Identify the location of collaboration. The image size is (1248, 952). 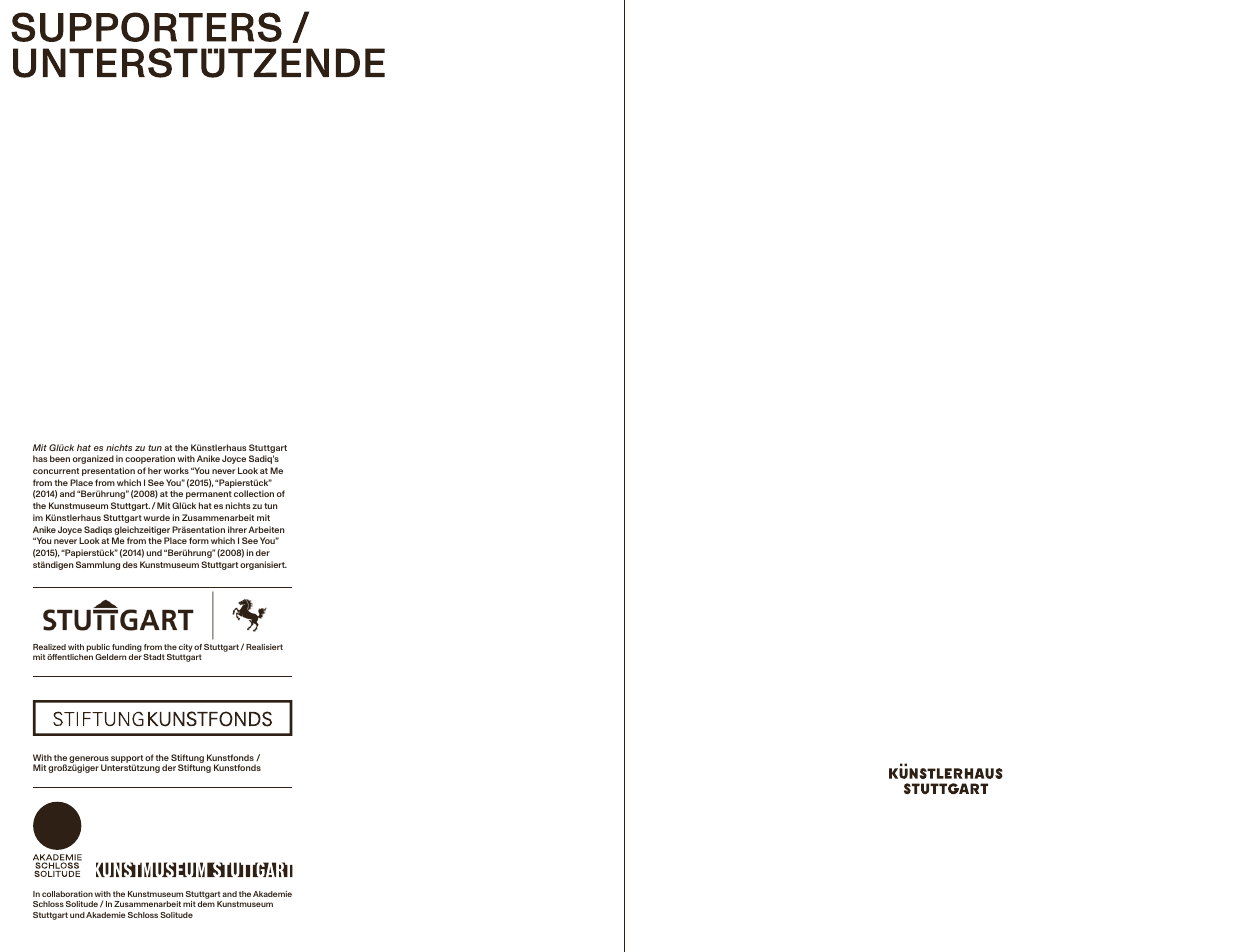
(67, 894).
